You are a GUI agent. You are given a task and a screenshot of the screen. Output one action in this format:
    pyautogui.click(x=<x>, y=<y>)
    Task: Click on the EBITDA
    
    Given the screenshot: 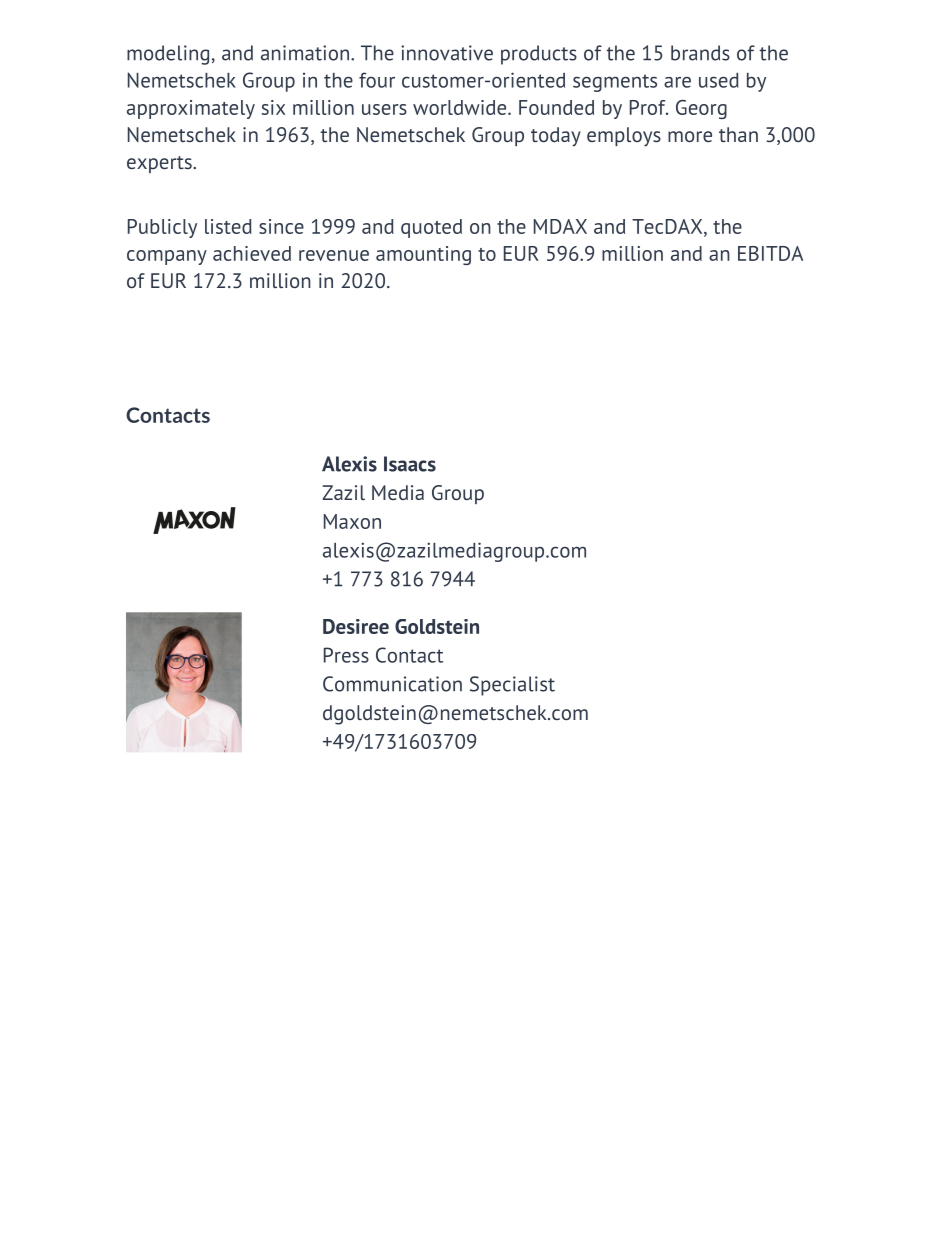 What is the action you would take?
    pyautogui.click(x=770, y=253)
